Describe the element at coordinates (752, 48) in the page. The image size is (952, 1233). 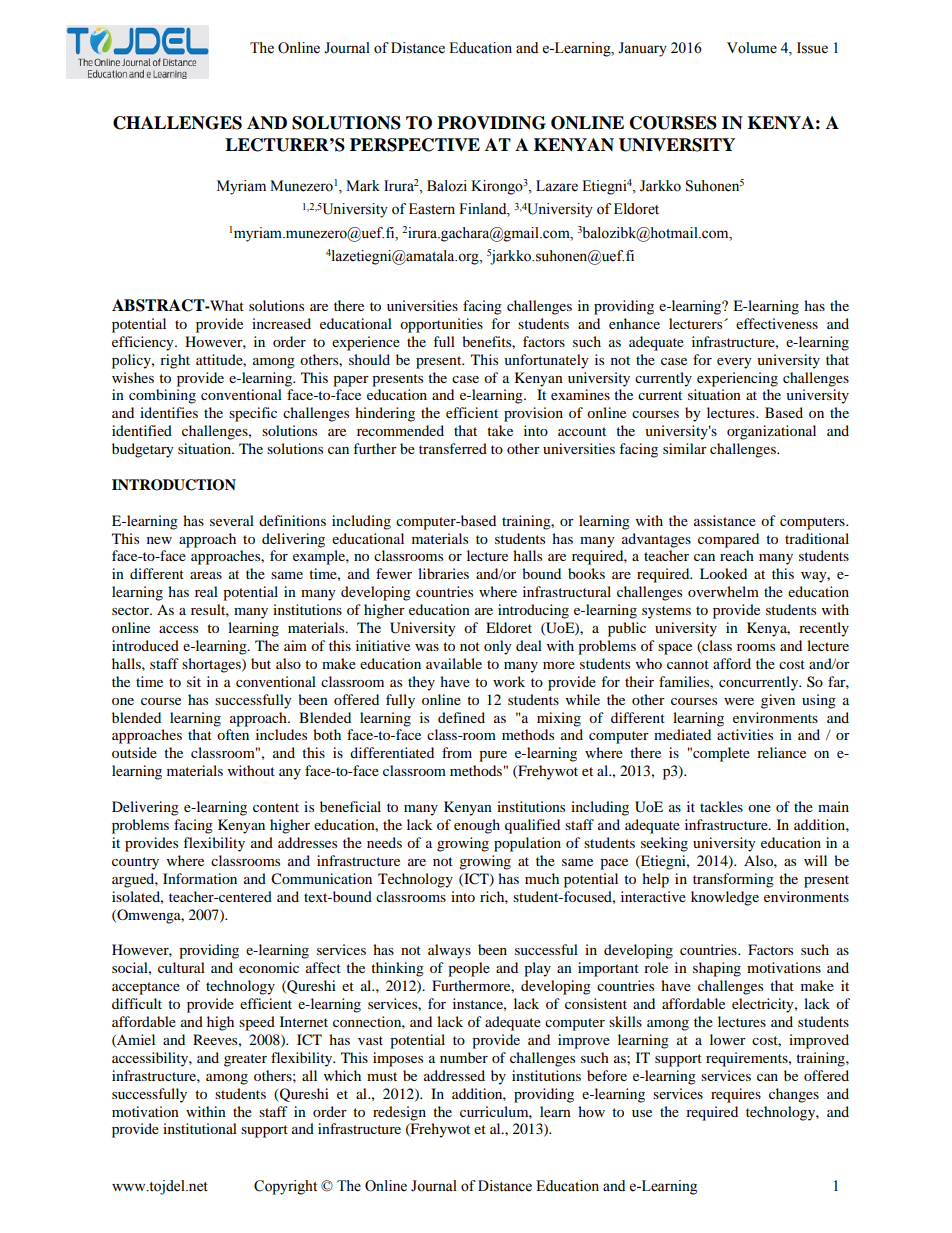
I see `Volume` at that location.
